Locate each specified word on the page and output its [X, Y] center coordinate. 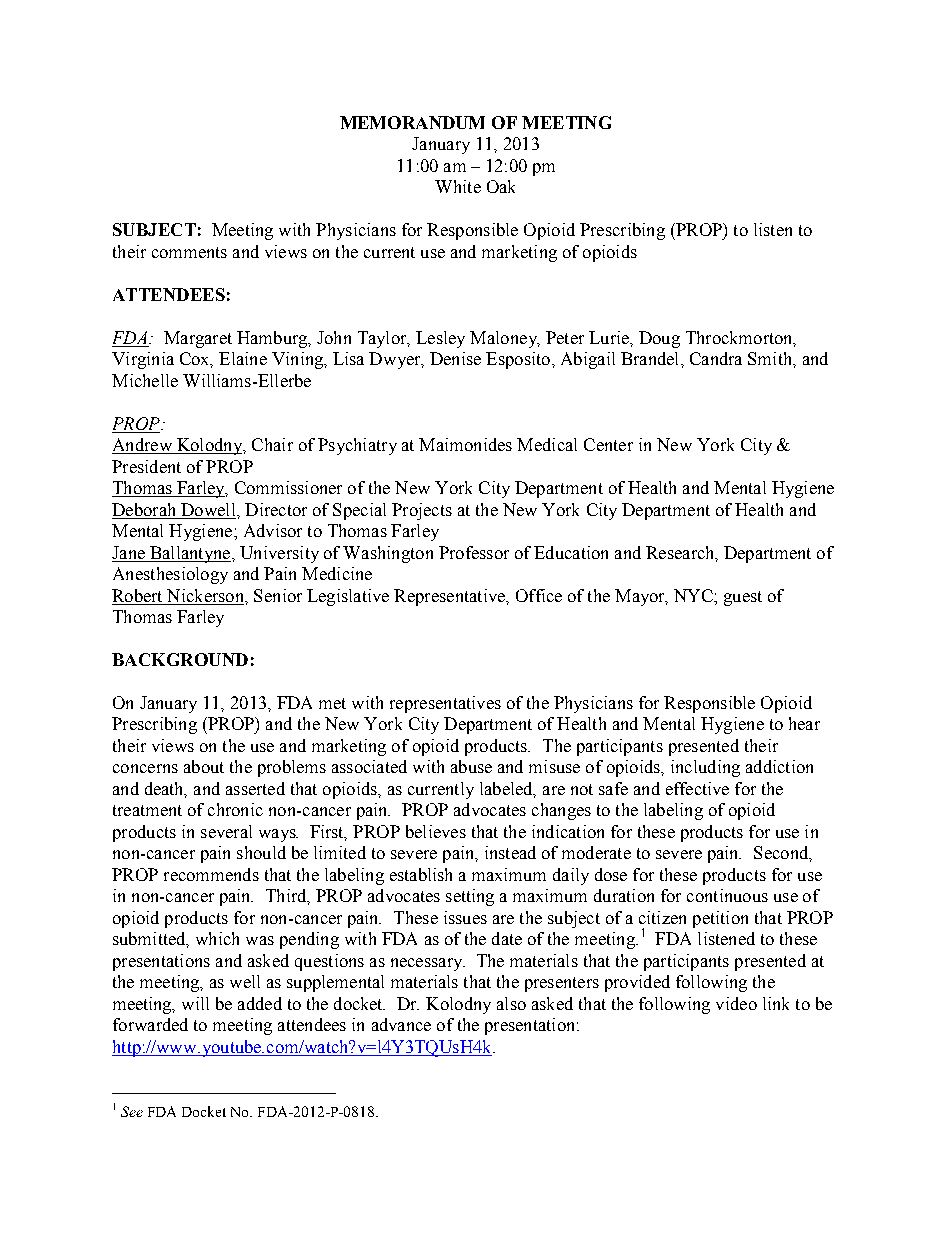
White [458, 186]
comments [189, 252]
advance [401, 1024]
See [132, 1111]
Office [539, 595]
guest [743, 598]
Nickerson [206, 595]
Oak [501, 186]
